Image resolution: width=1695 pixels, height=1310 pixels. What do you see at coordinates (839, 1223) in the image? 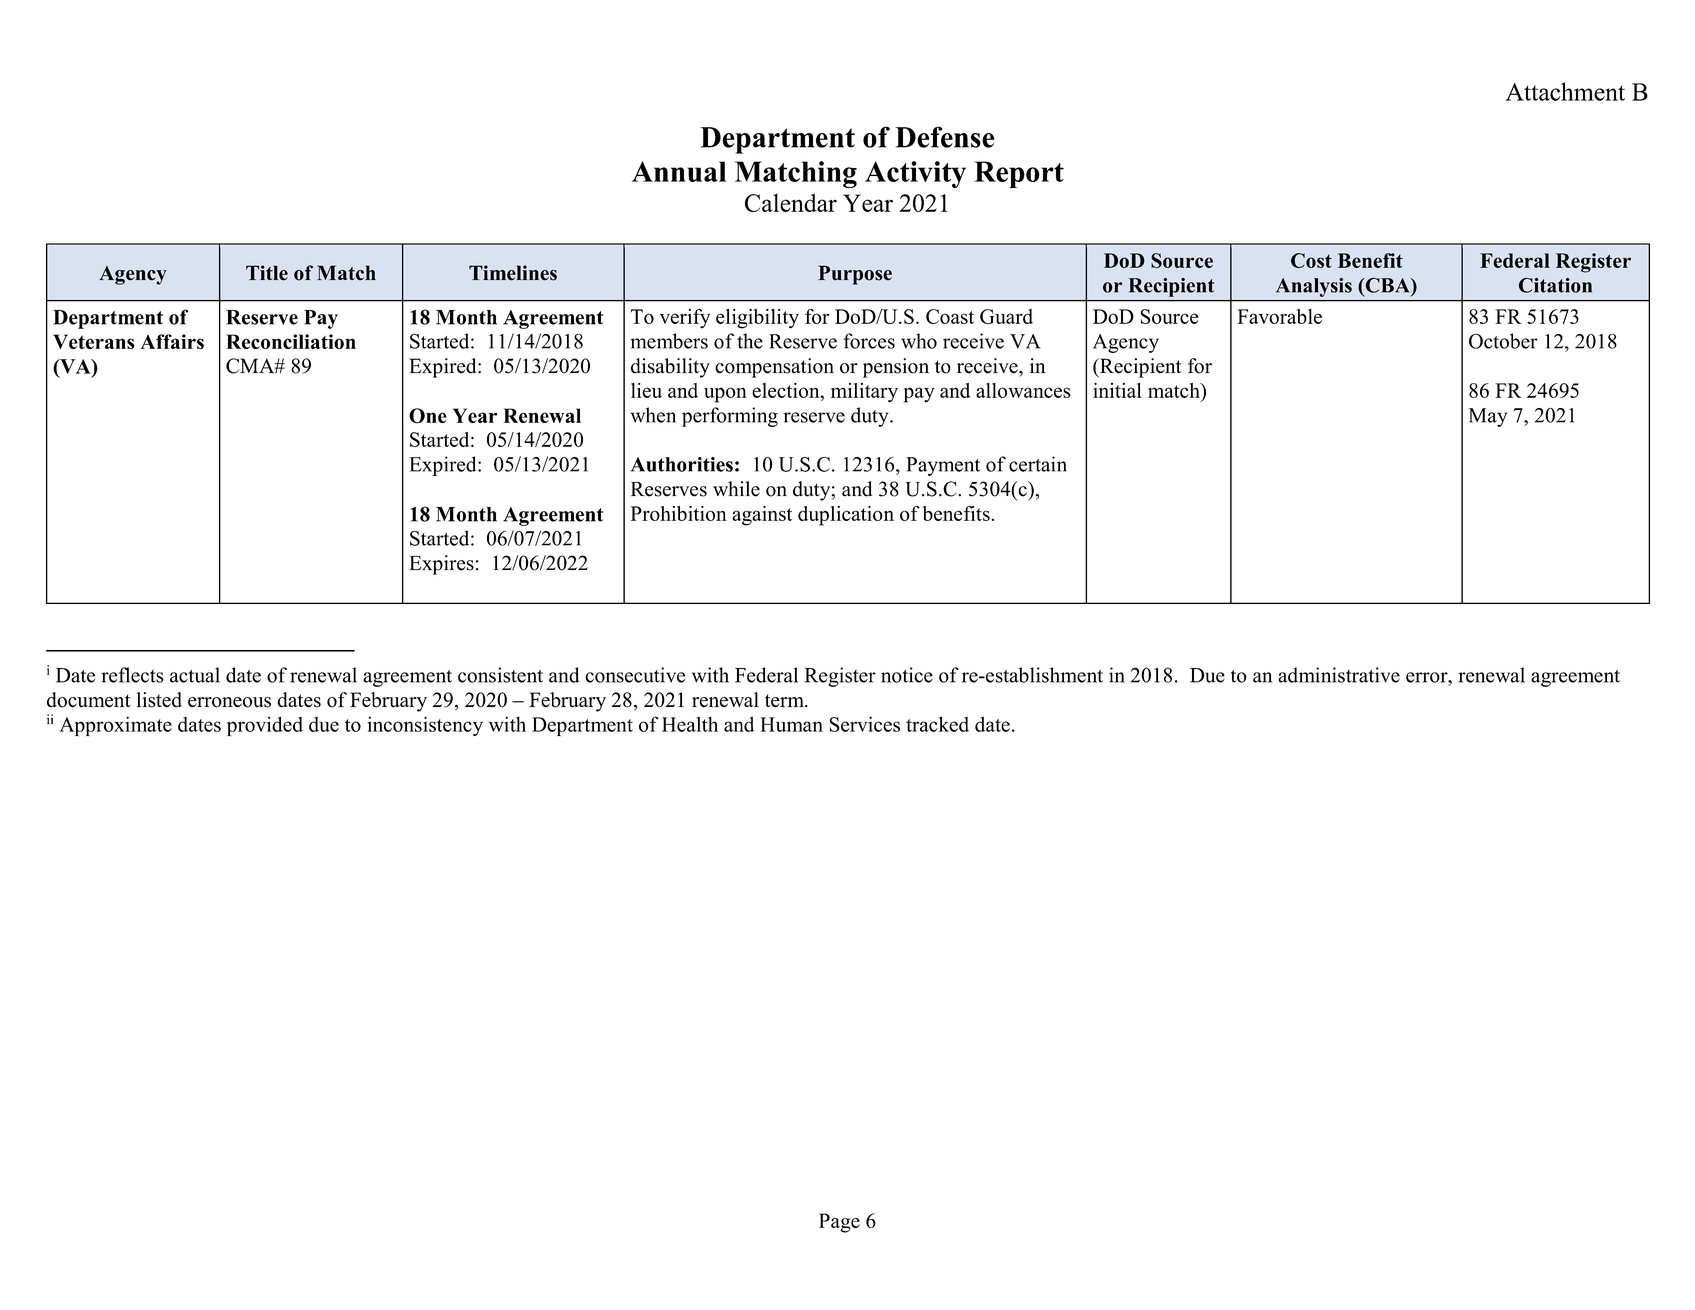
I see `Page` at bounding box center [839, 1223].
